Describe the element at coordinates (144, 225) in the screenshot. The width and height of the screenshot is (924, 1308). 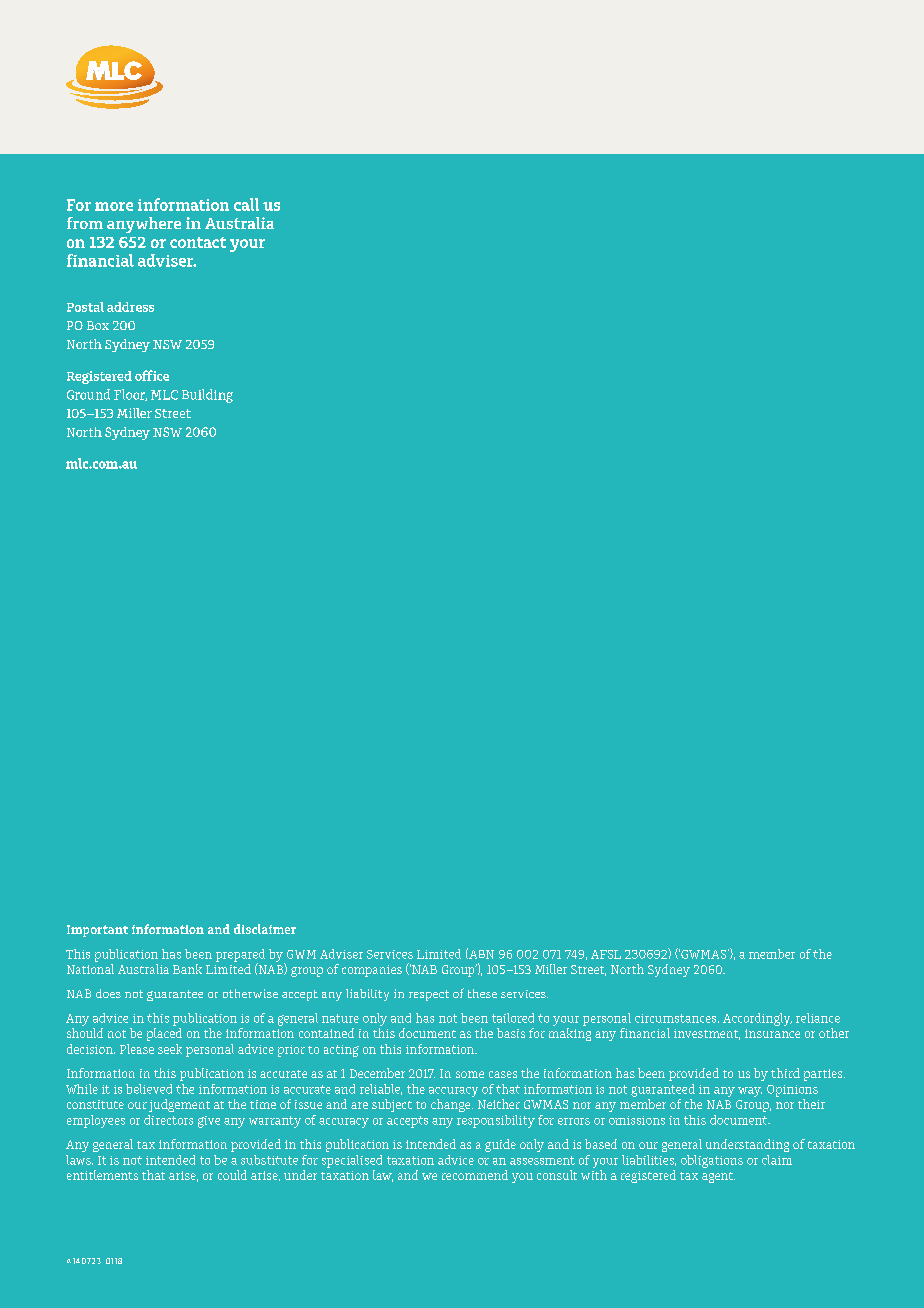
I see `anywhere` at that location.
